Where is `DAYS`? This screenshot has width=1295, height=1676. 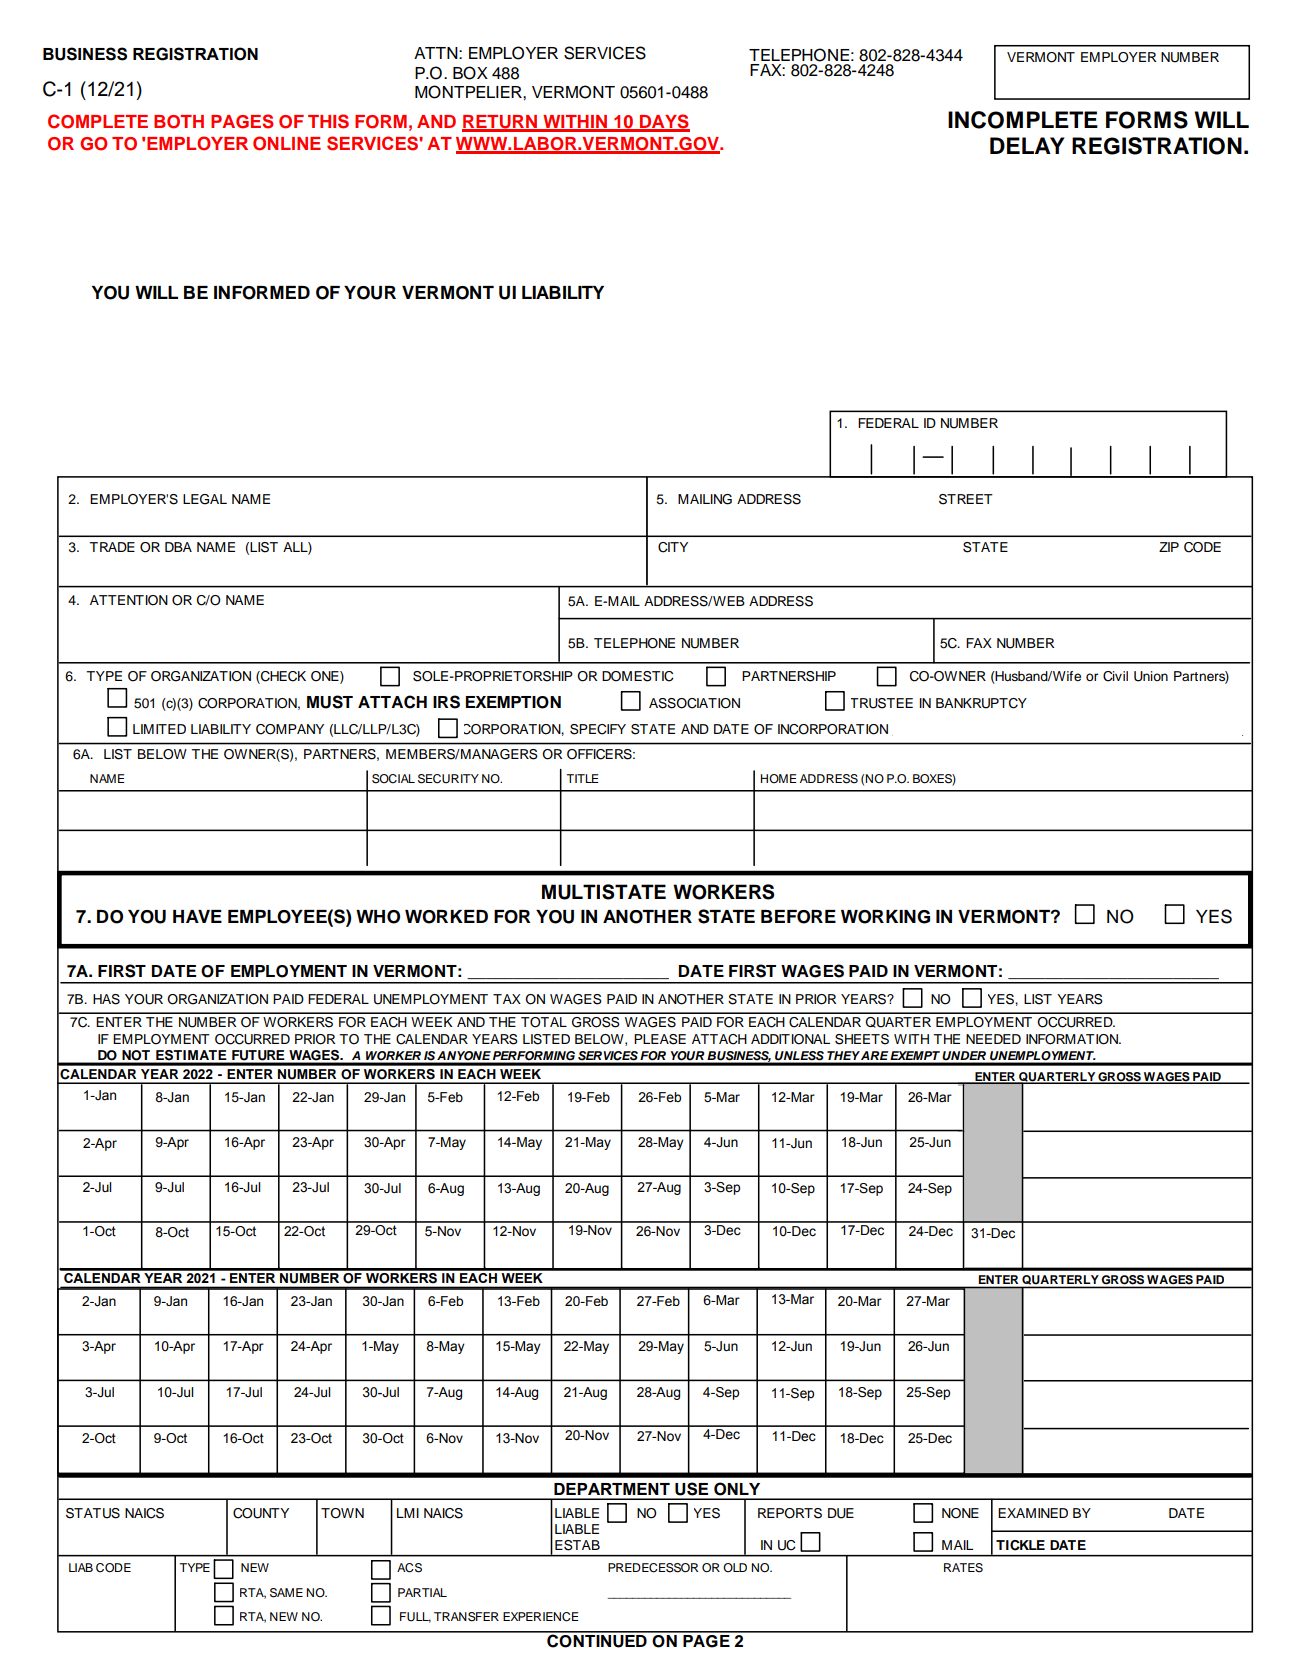
DAYS is located at coordinates (664, 122).
